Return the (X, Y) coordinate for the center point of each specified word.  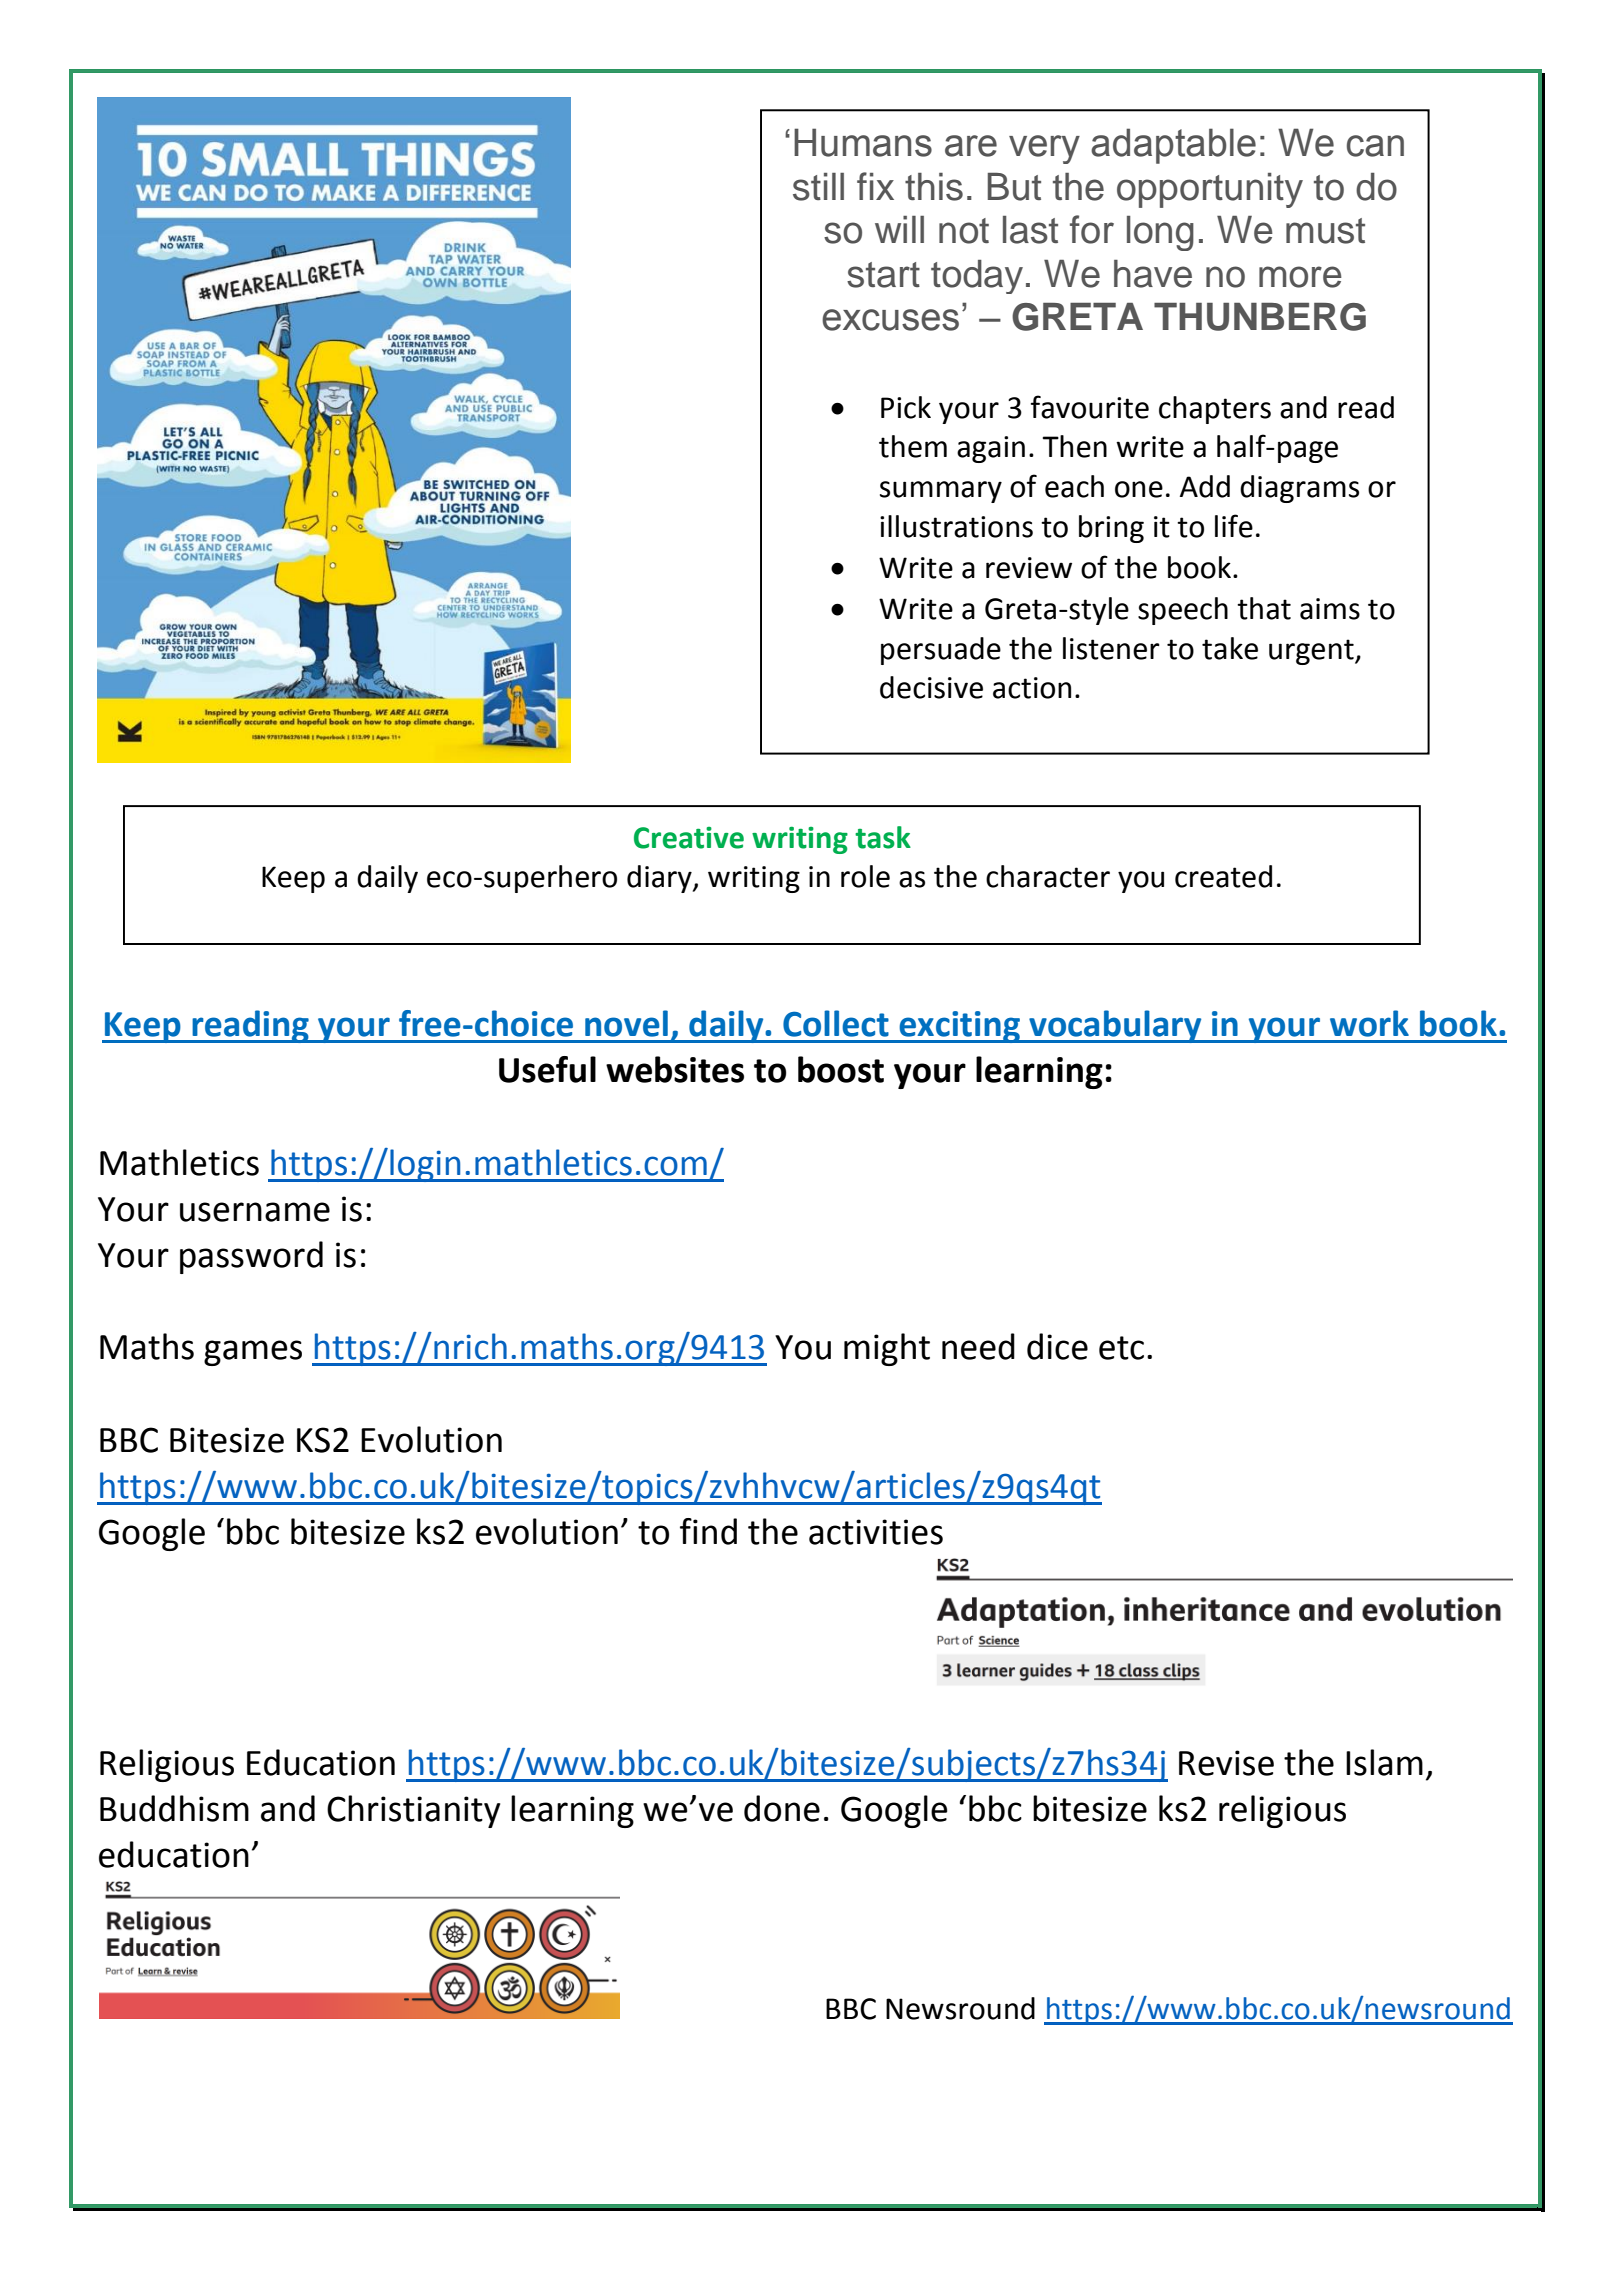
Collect (836, 1023)
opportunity (1210, 190)
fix (875, 186)
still (818, 187)
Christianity (413, 1811)
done (782, 1808)
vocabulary (1115, 1026)
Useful (547, 1069)
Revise (1226, 1763)
